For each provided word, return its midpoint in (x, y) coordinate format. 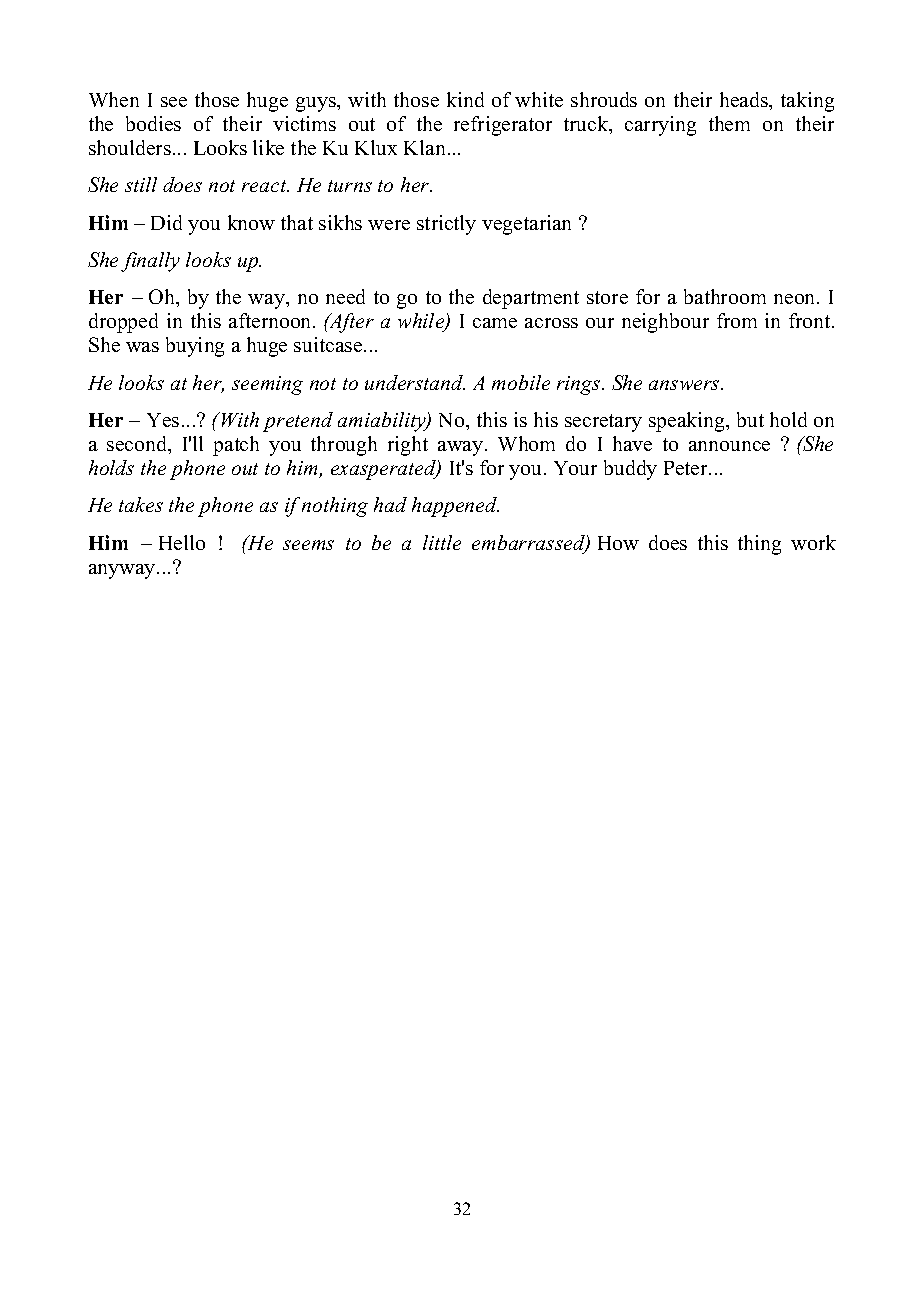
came (495, 323)
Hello (182, 542)
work (813, 542)
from (737, 320)
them (729, 123)
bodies (153, 123)
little (442, 542)
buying (195, 347)
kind (465, 99)
